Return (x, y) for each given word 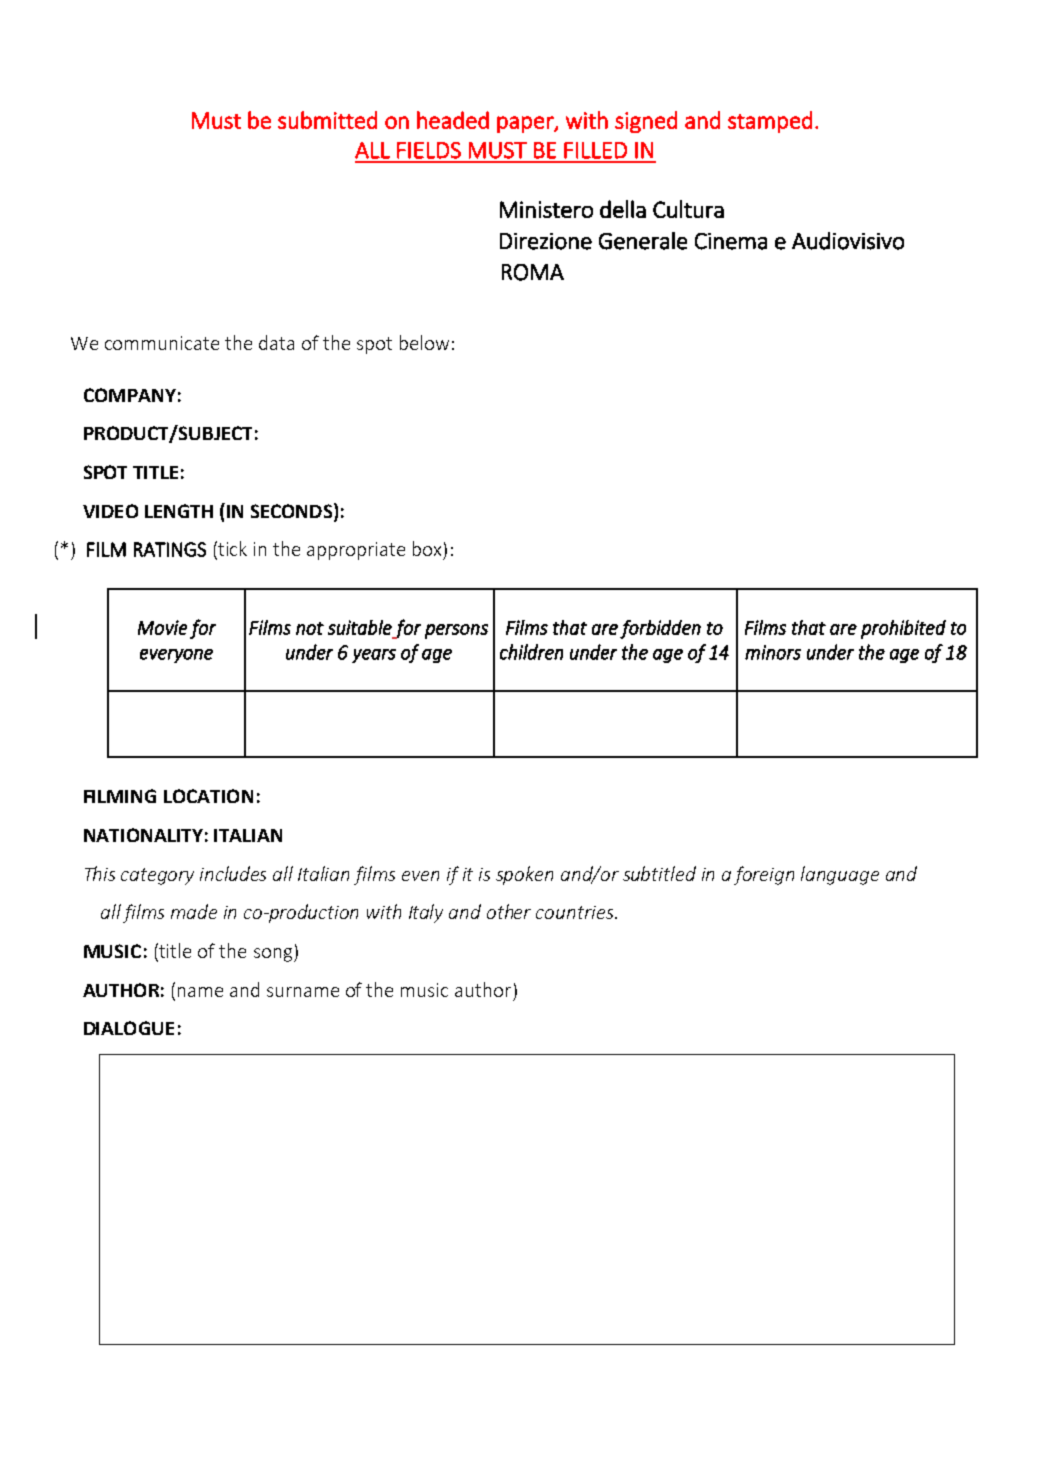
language (840, 875)
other (509, 911)
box (427, 548)
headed (453, 120)
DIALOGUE (129, 1028)
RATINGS (170, 549)
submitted (327, 120)
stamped (770, 122)
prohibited (903, 629)
